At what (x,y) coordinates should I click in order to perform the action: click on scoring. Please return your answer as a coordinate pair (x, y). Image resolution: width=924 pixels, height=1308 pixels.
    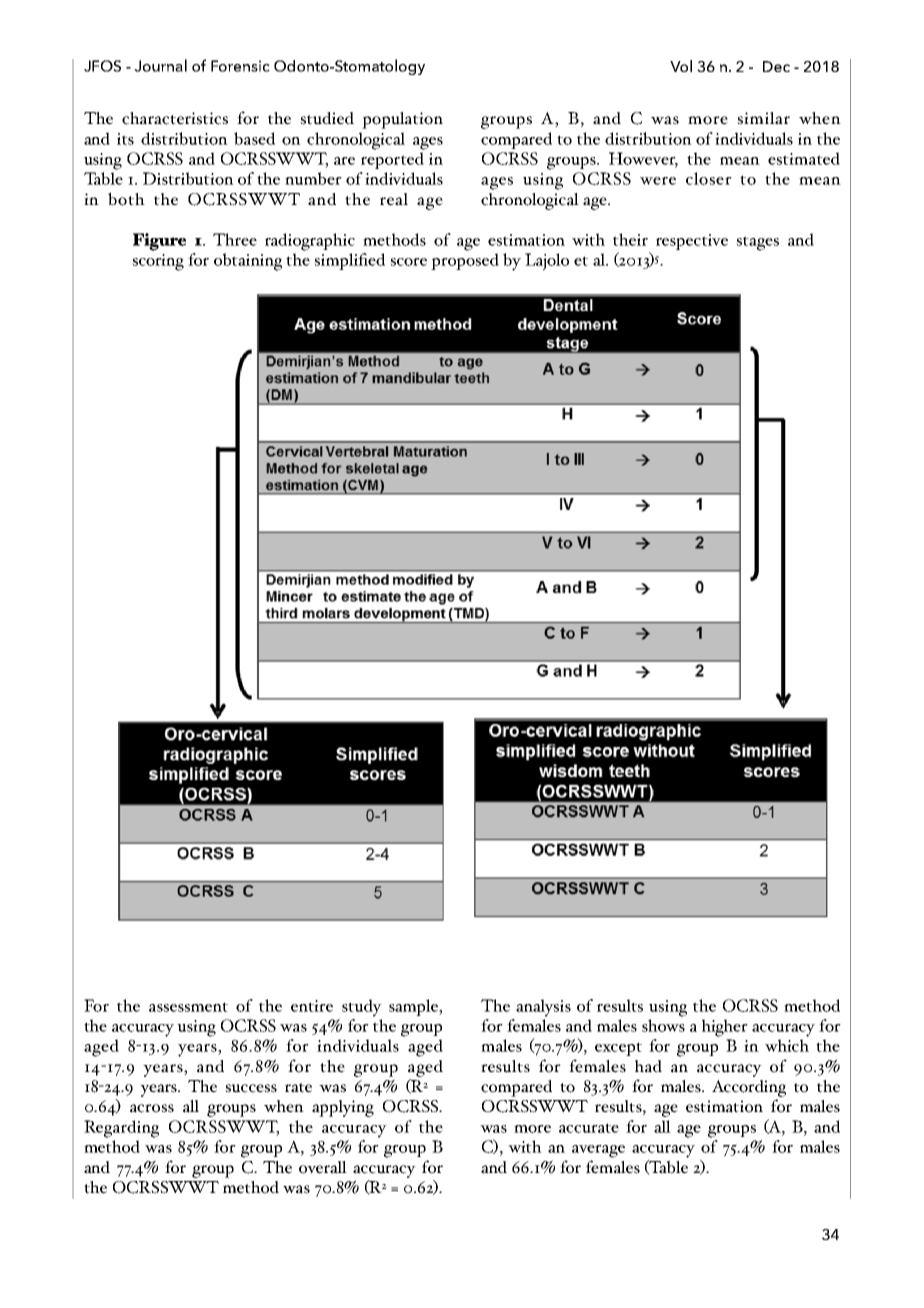
    Looking at the image, I should click on (158, 262).
